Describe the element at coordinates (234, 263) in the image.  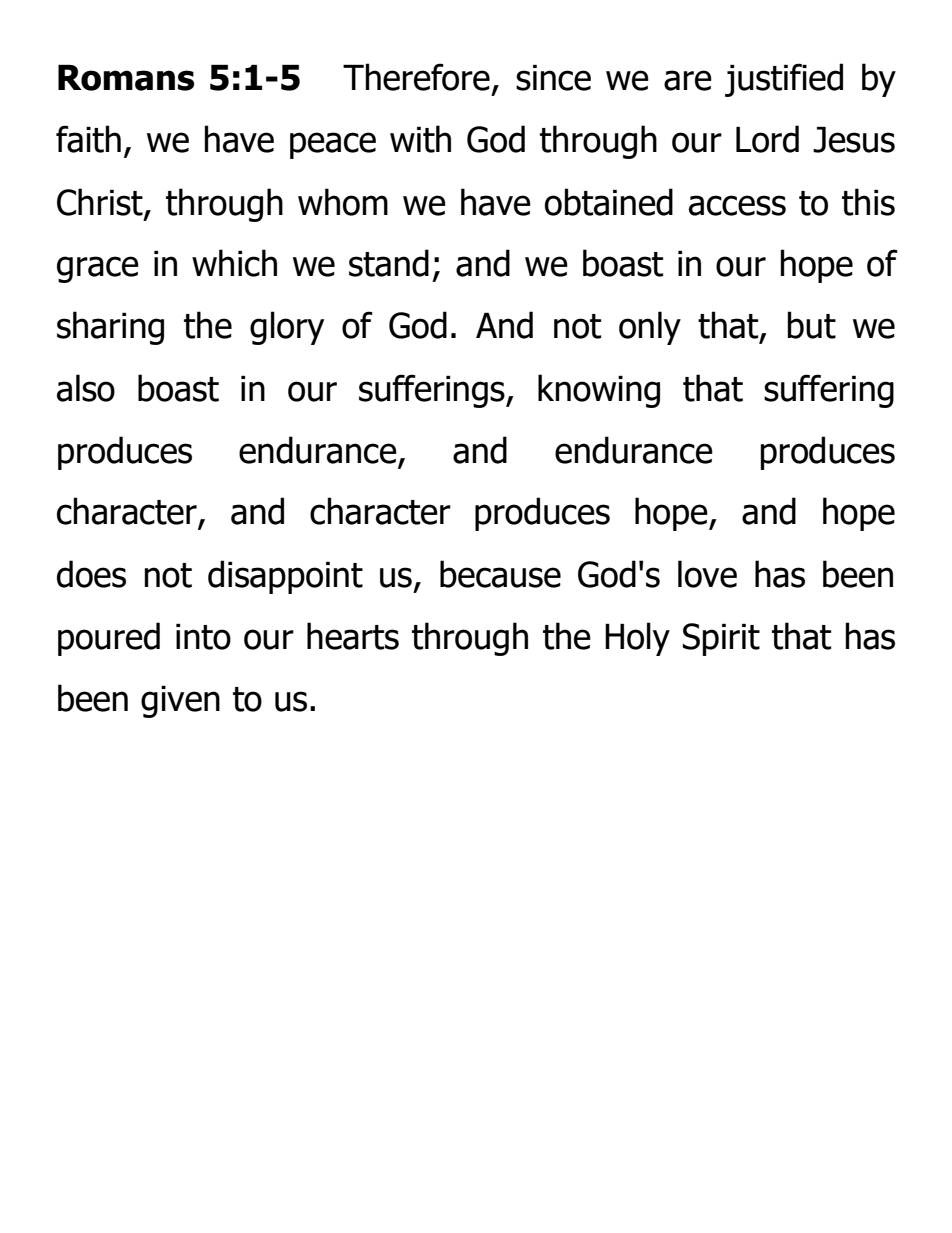
I see `which` at that location.
